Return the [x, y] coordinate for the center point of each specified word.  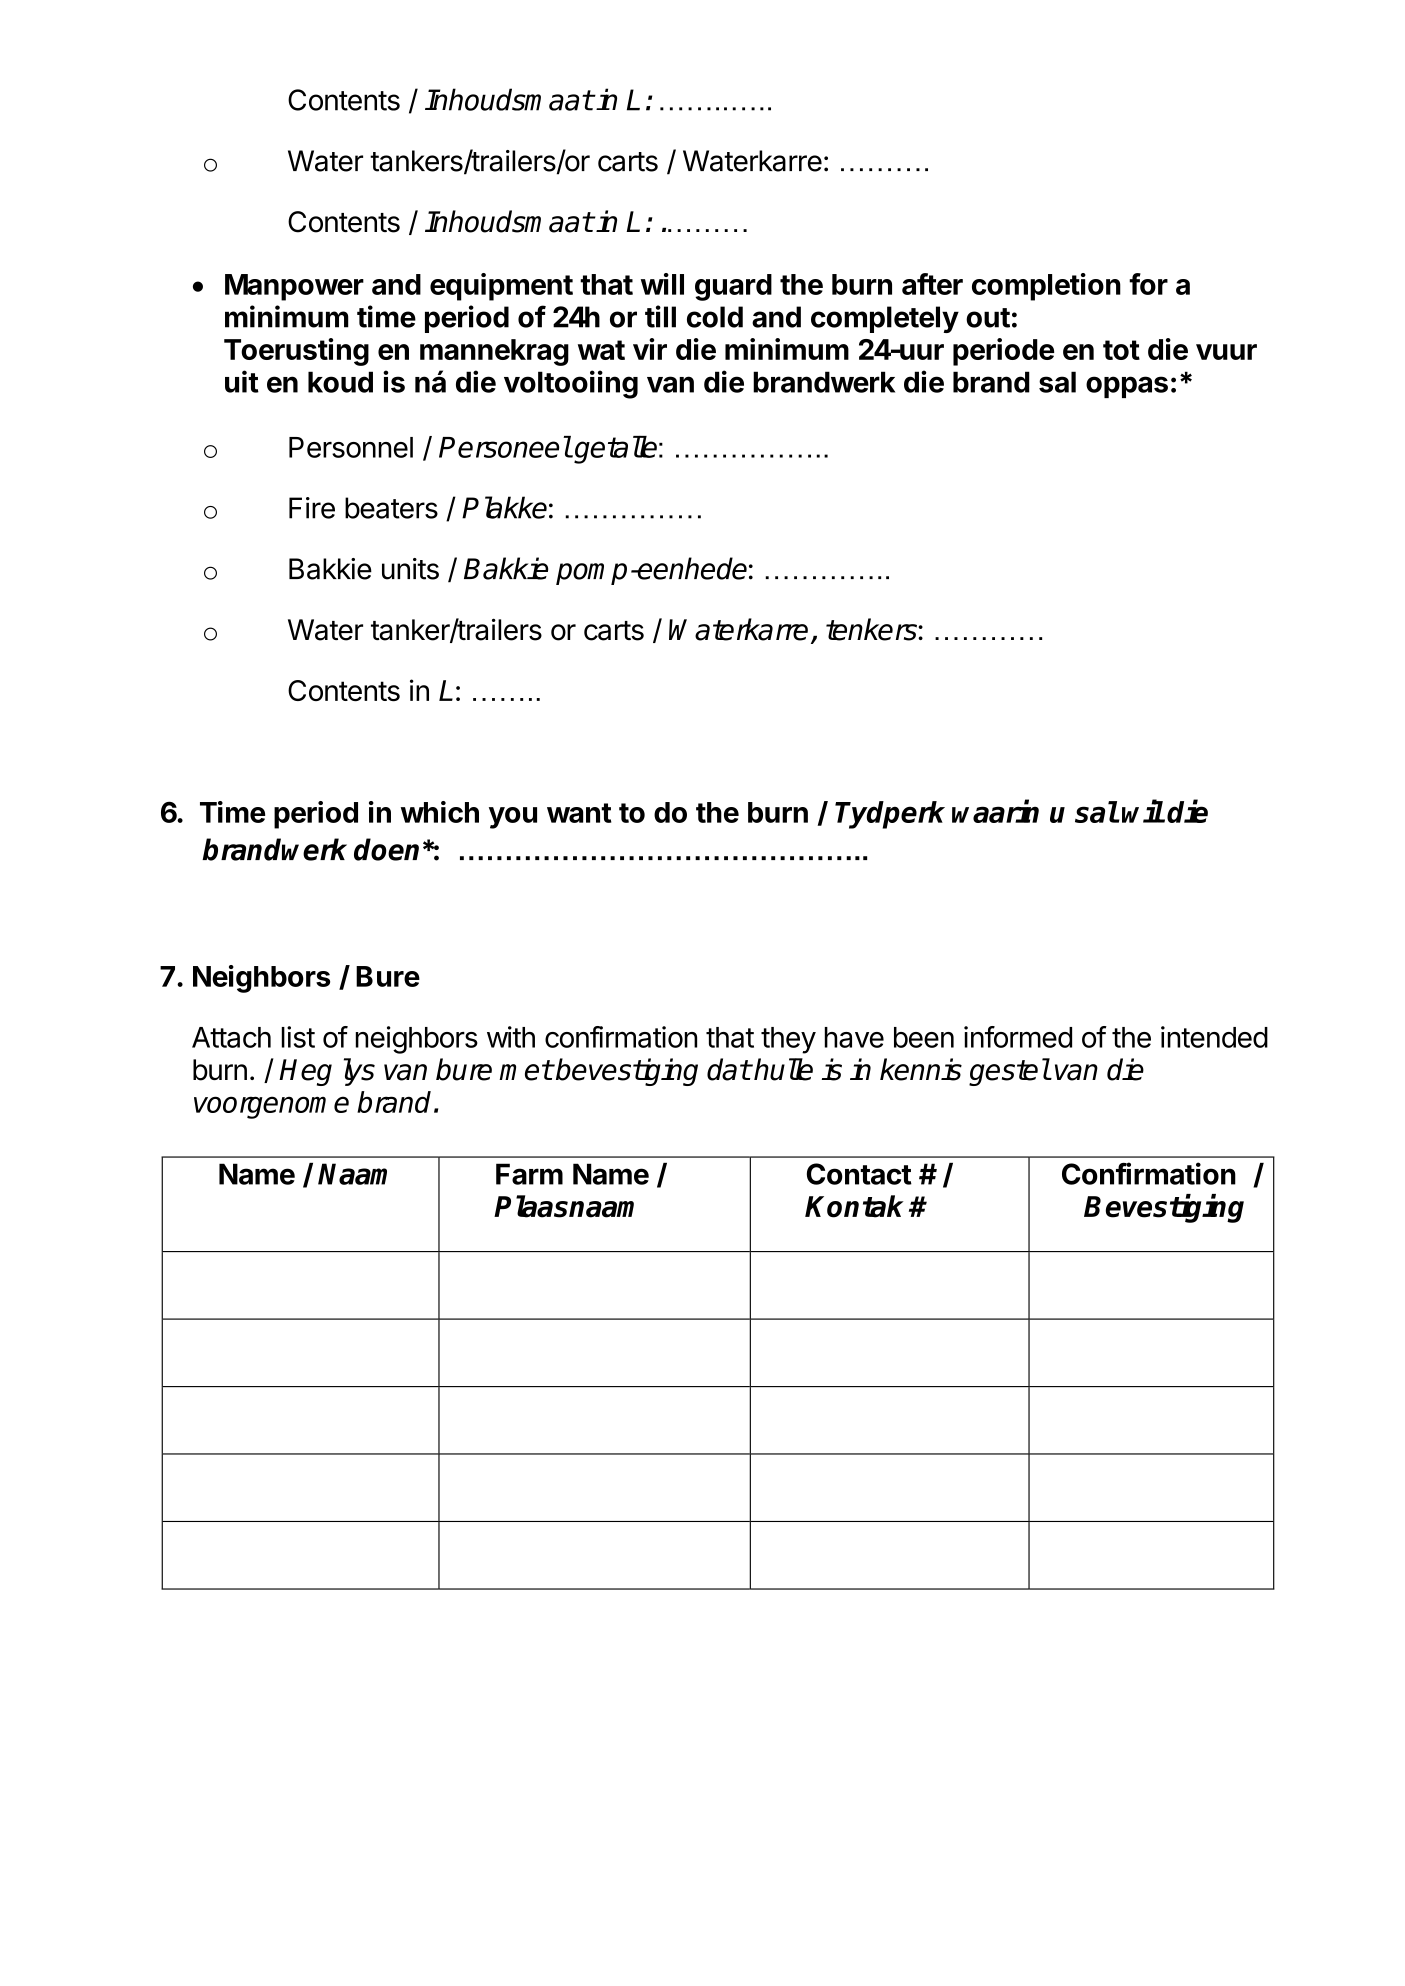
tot [1121, 350]
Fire [312, 508]
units [410, 569]
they [788, 1040]
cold [715, 317]
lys [359, 1072]
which [440, 812]
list [298, 1037]
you [513, 818]
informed [1018, 1037]
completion [1046, 287]
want [579, 813]
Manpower [294, 287]
